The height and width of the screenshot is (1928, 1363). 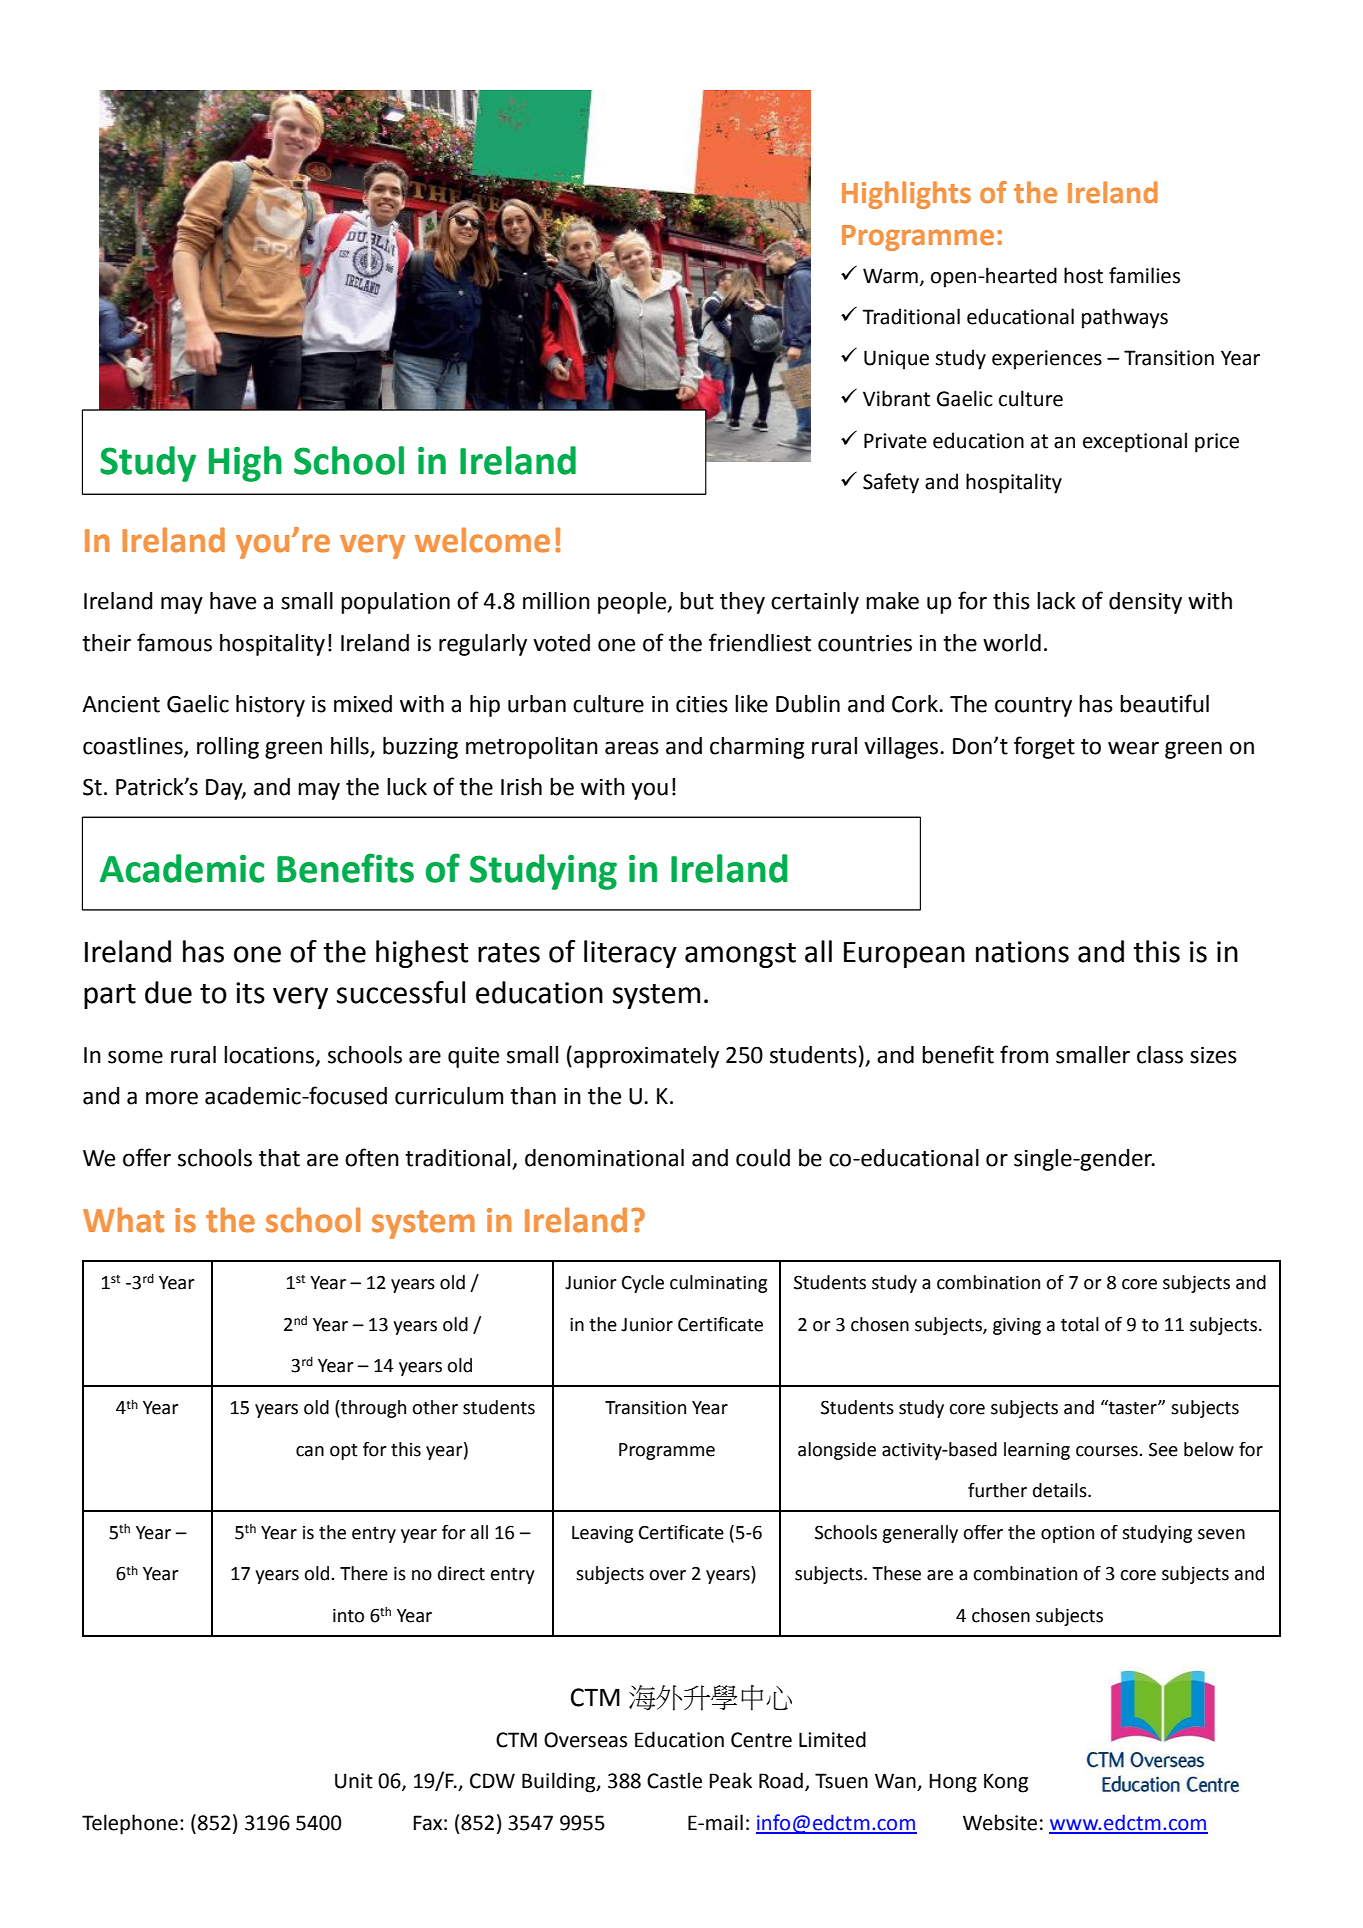 I want to click on pathways, so click(x=1125, y=318).
